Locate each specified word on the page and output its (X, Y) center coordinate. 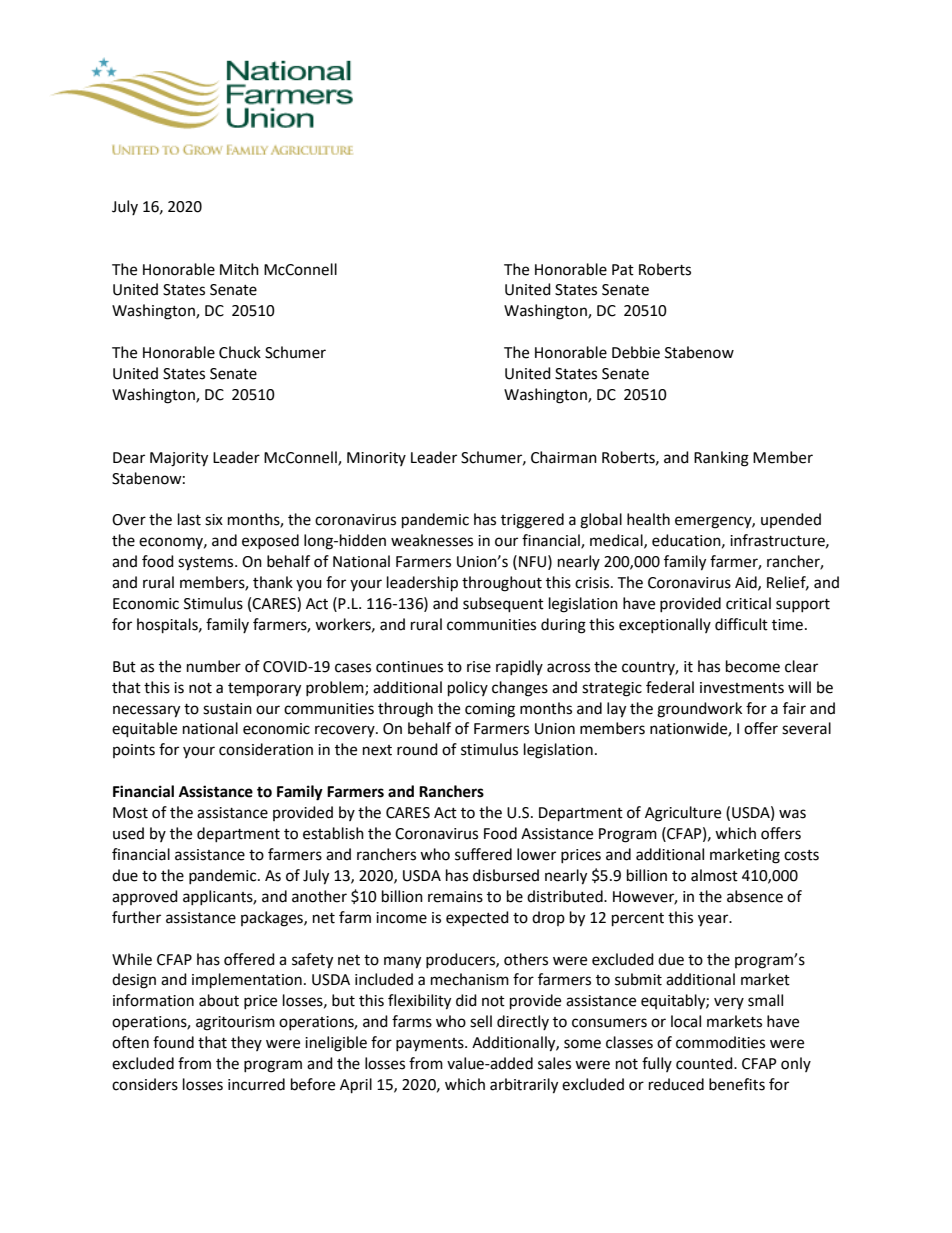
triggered (532, 521)
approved (145, 897)
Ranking (721, 459)
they (246, 1043)
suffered (483, 854)
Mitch (239, 269)
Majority (179, 459)
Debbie (636, 352)
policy (468, 689)
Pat (623, 270)
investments (742, 688)
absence (755, 896)
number (214, 666)
